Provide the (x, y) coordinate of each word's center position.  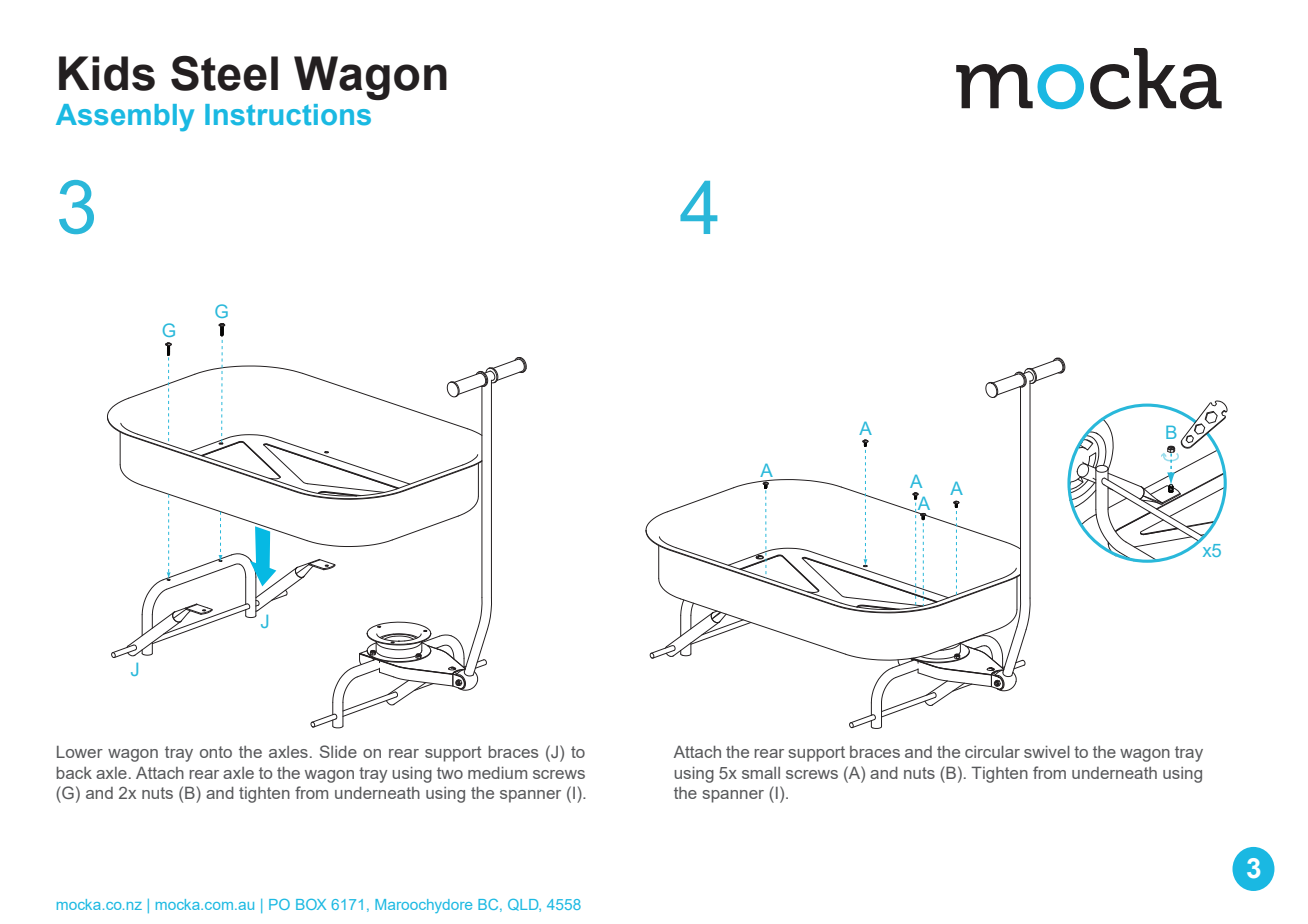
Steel (224, 73)
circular (992, 752)
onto (216, 752)
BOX (311, 904)
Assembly (125, 118)
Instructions (288, 115)
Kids (107, 73)
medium (497, 773)
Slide (338, 751)
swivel (1047, 752)
